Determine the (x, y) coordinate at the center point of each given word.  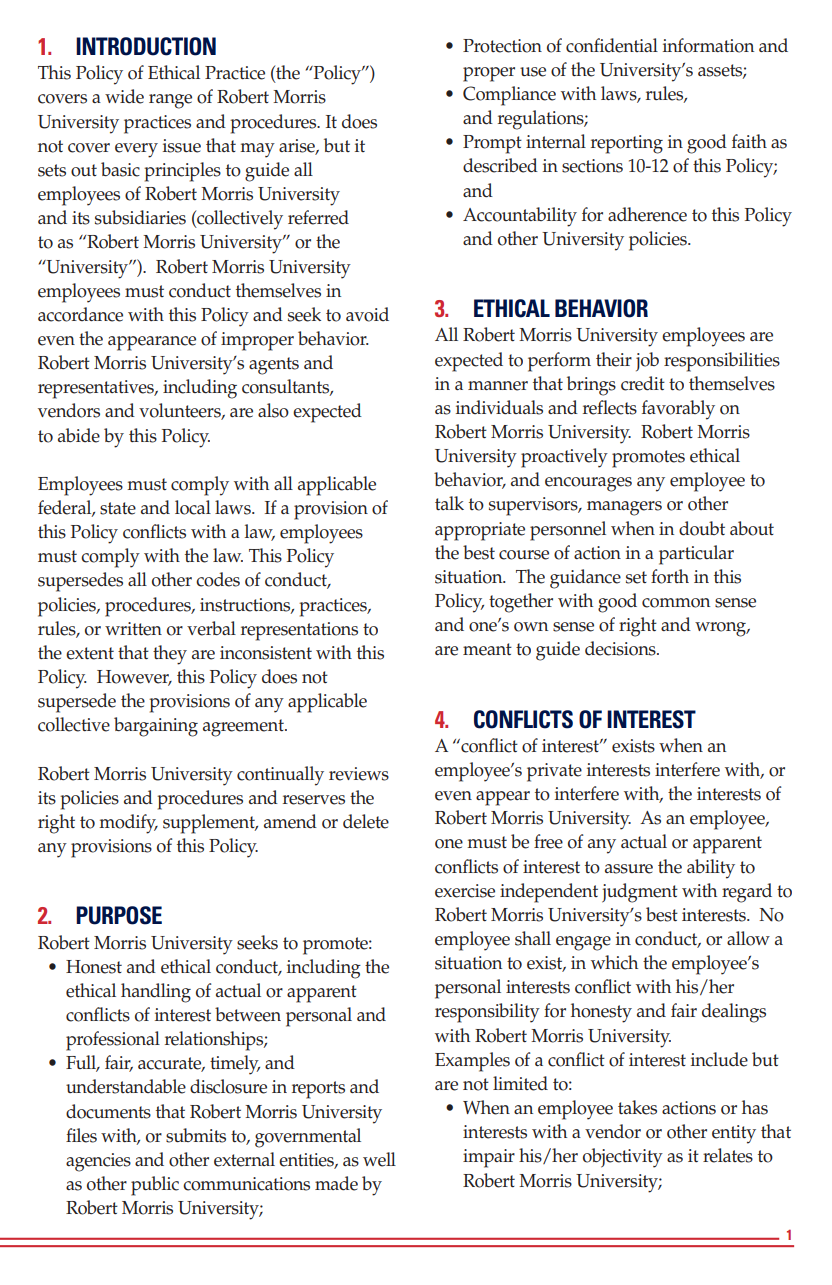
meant (487, 649)
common (676, 603)
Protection (502, 46)
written (133, 629)
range (170, 101)
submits (196, 1135)
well (379, 1159)
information (708, 45)
